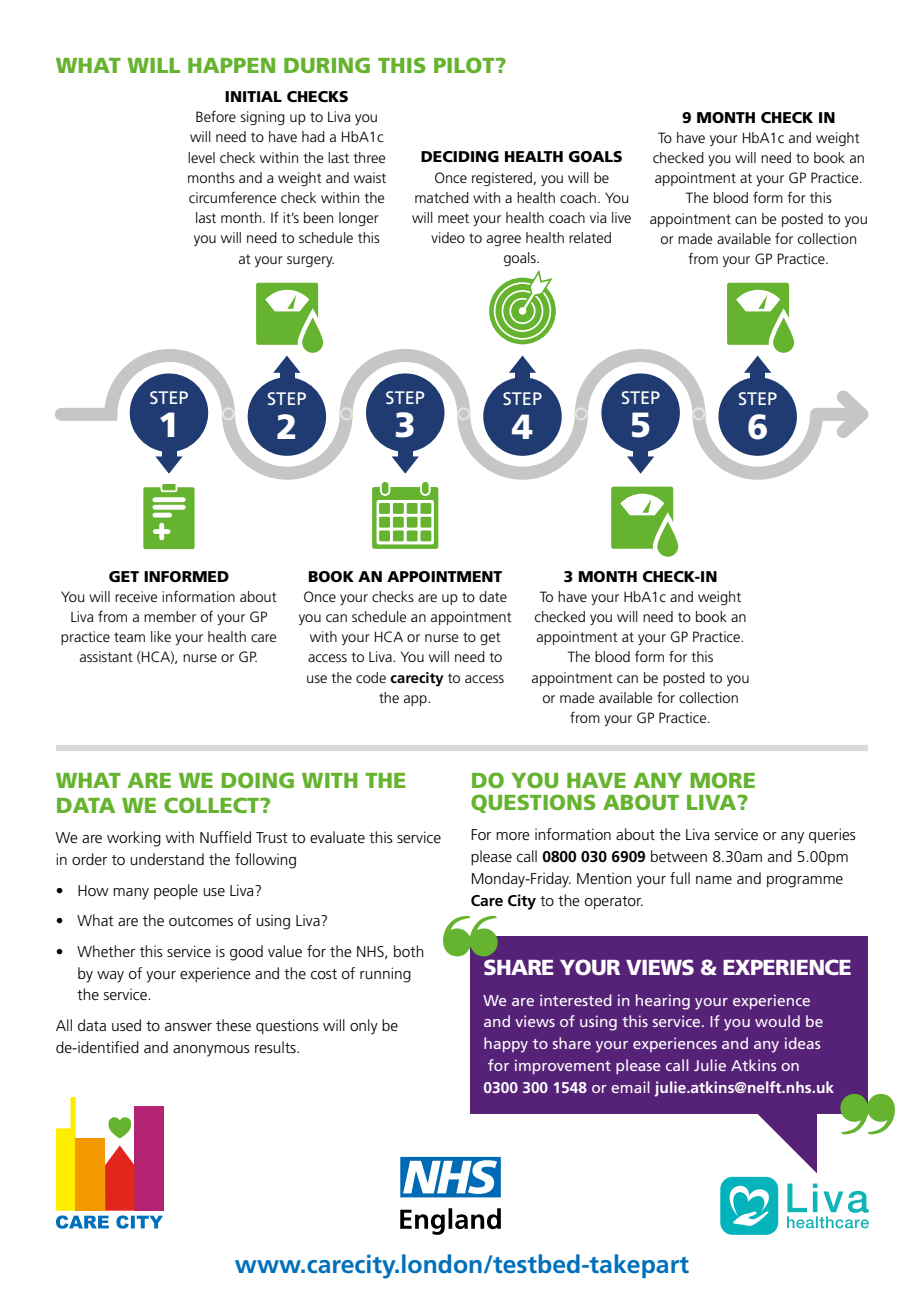 Image resolution: width=924 pixels, height=1308 pixels. What do you see at coordinates (136, 596) in the page?
I see `receive` at bounding box center [136, 596].
